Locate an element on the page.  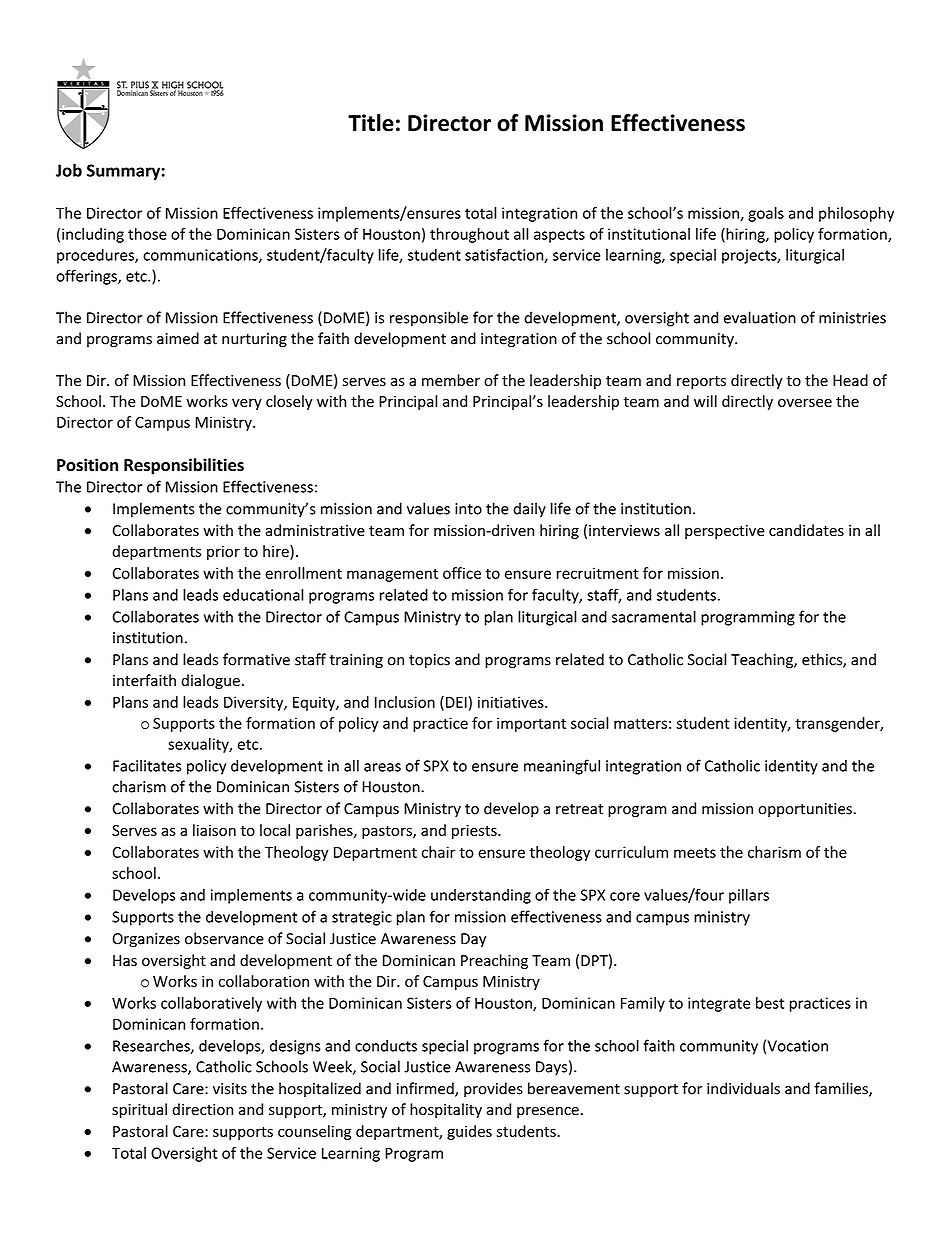
spiritual is located at coordinates (139, 1110).
